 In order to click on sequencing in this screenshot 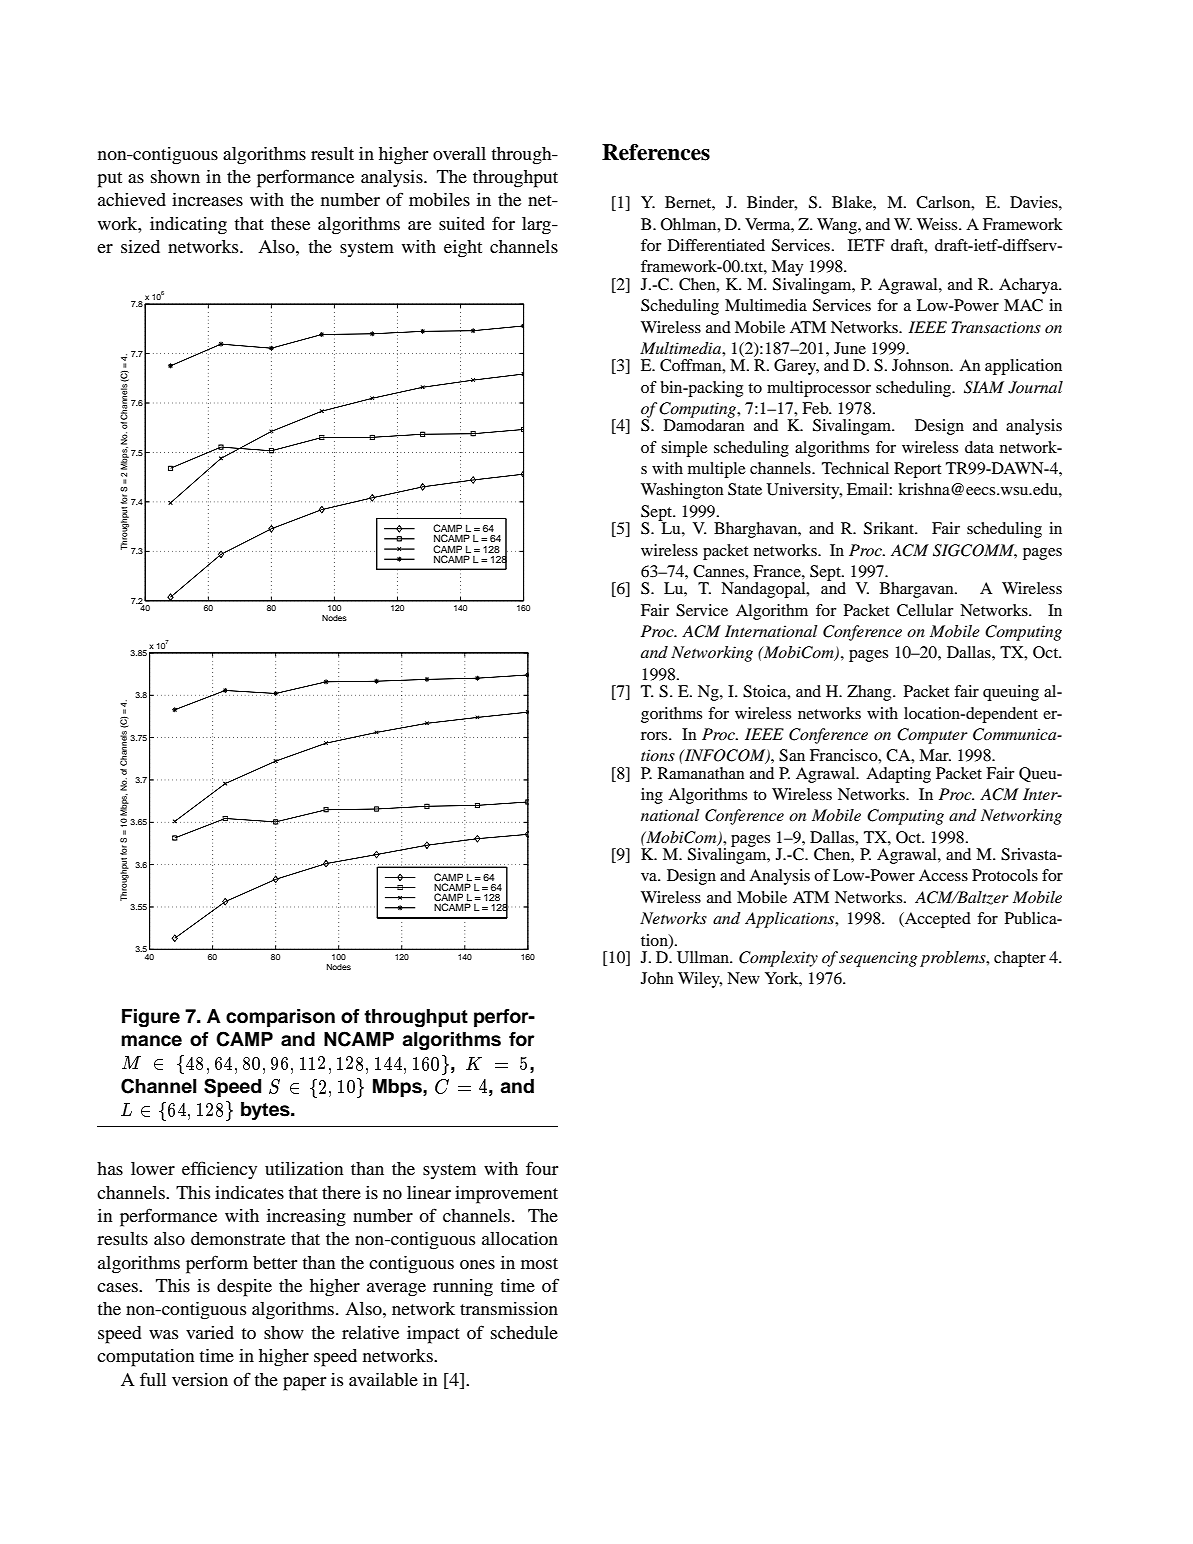, I will do `click(878, 959)`.
